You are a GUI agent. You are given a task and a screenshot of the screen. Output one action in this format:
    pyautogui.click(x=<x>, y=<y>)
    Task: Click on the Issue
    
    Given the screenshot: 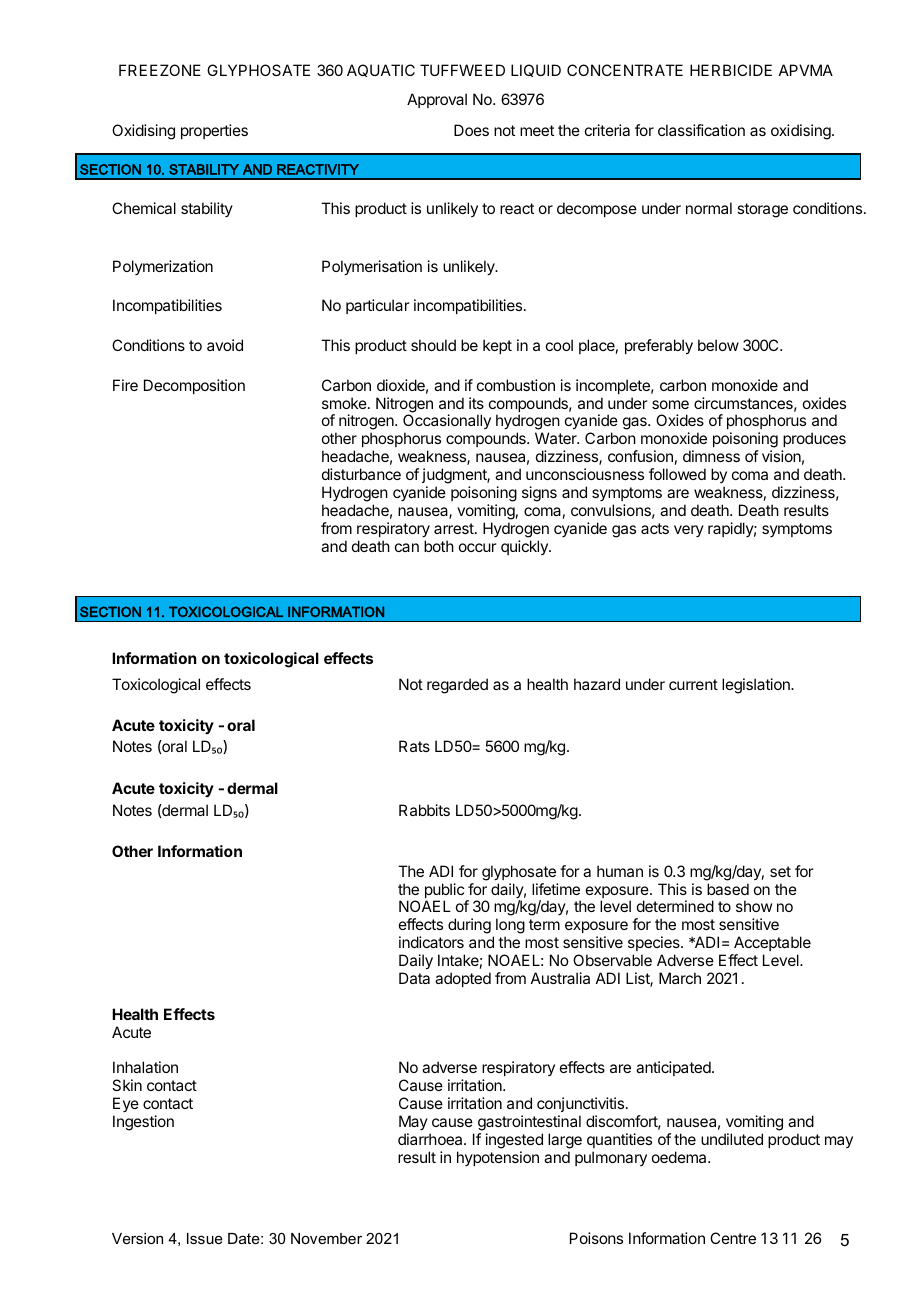 What is the action you would take?
    pyautogui.click(x=205, y=1238)
